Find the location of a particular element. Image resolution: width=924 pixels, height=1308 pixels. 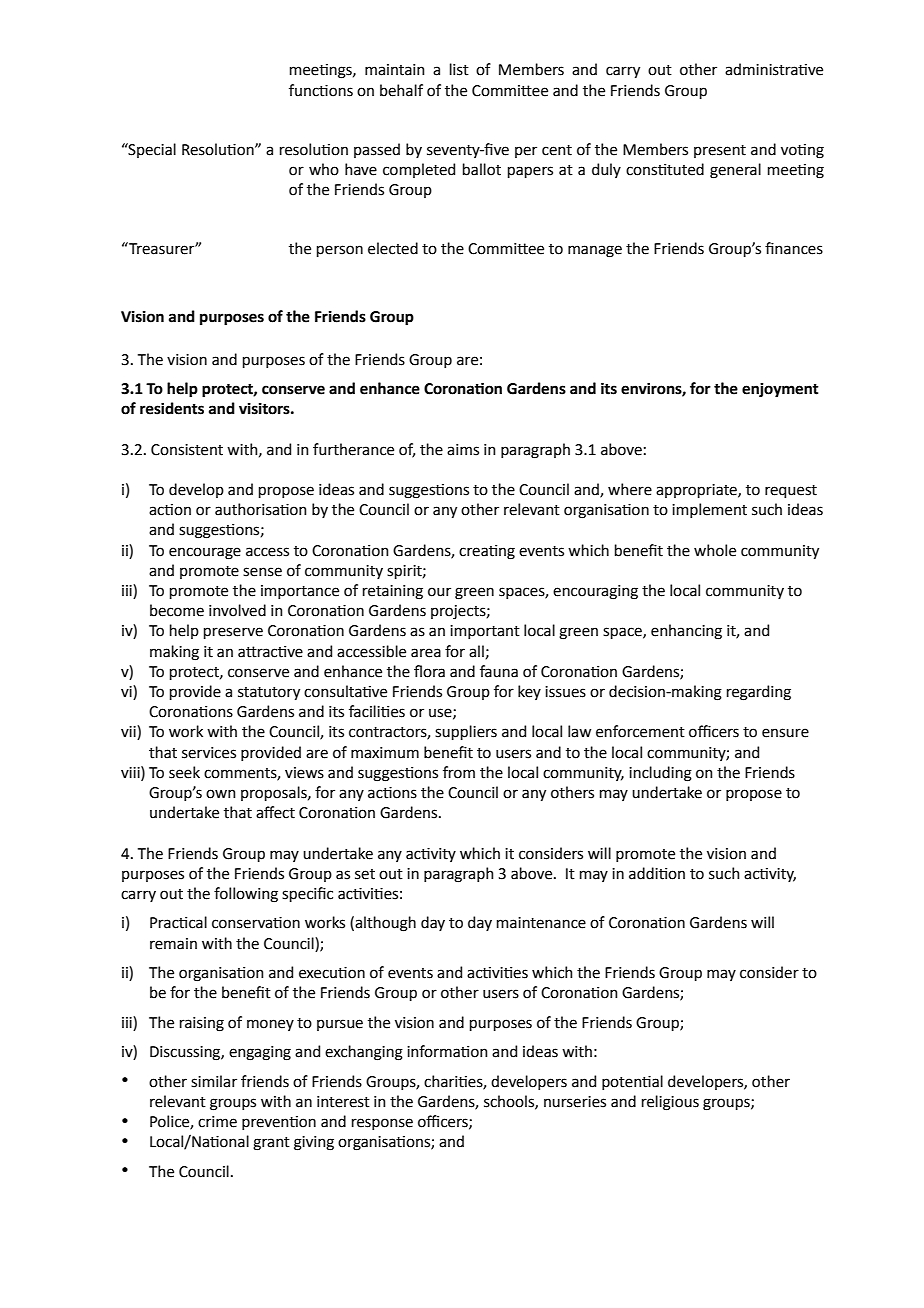

have is located at coordinates (361, 169).
